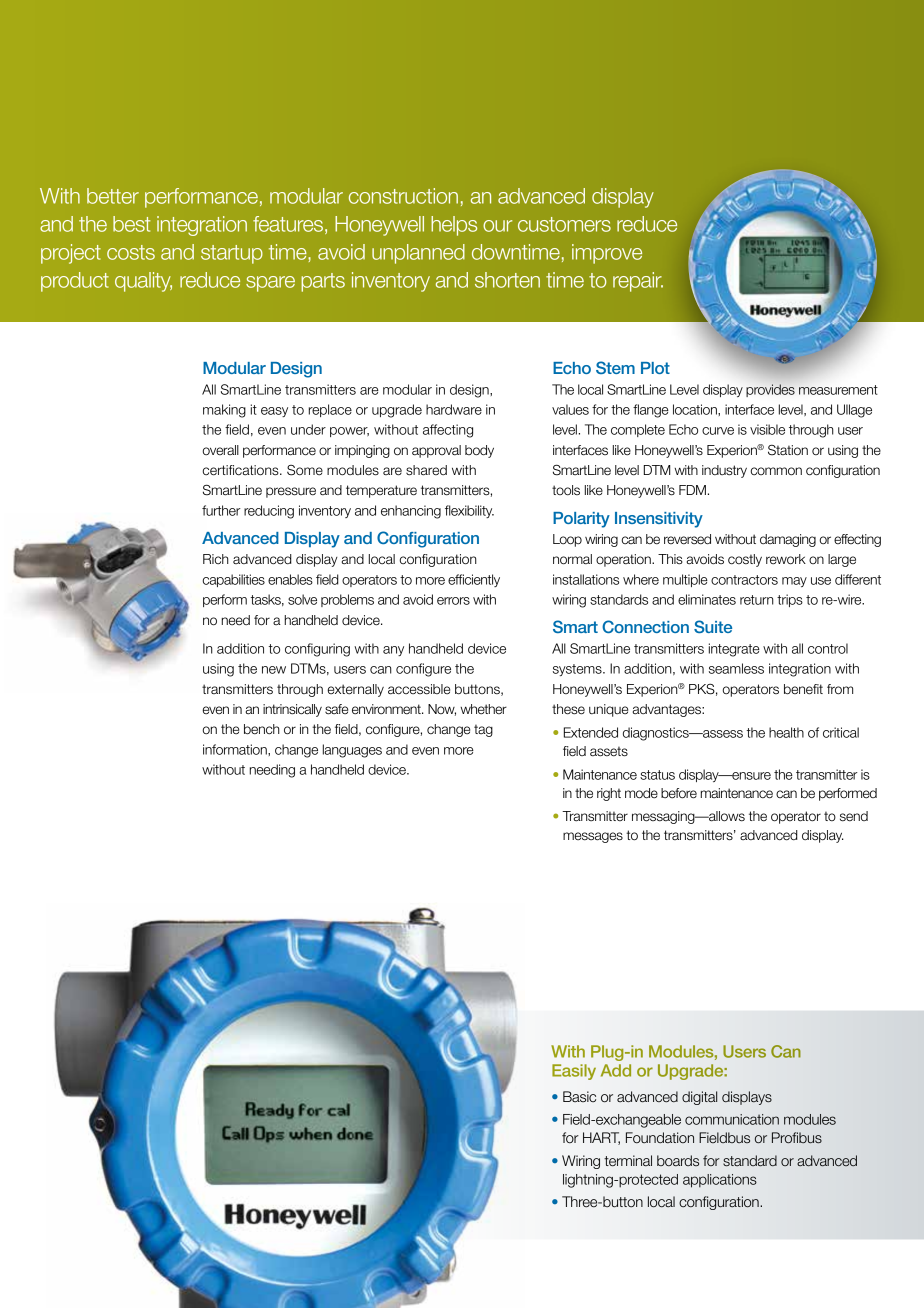  I want to click on best, so click(131, 224).
